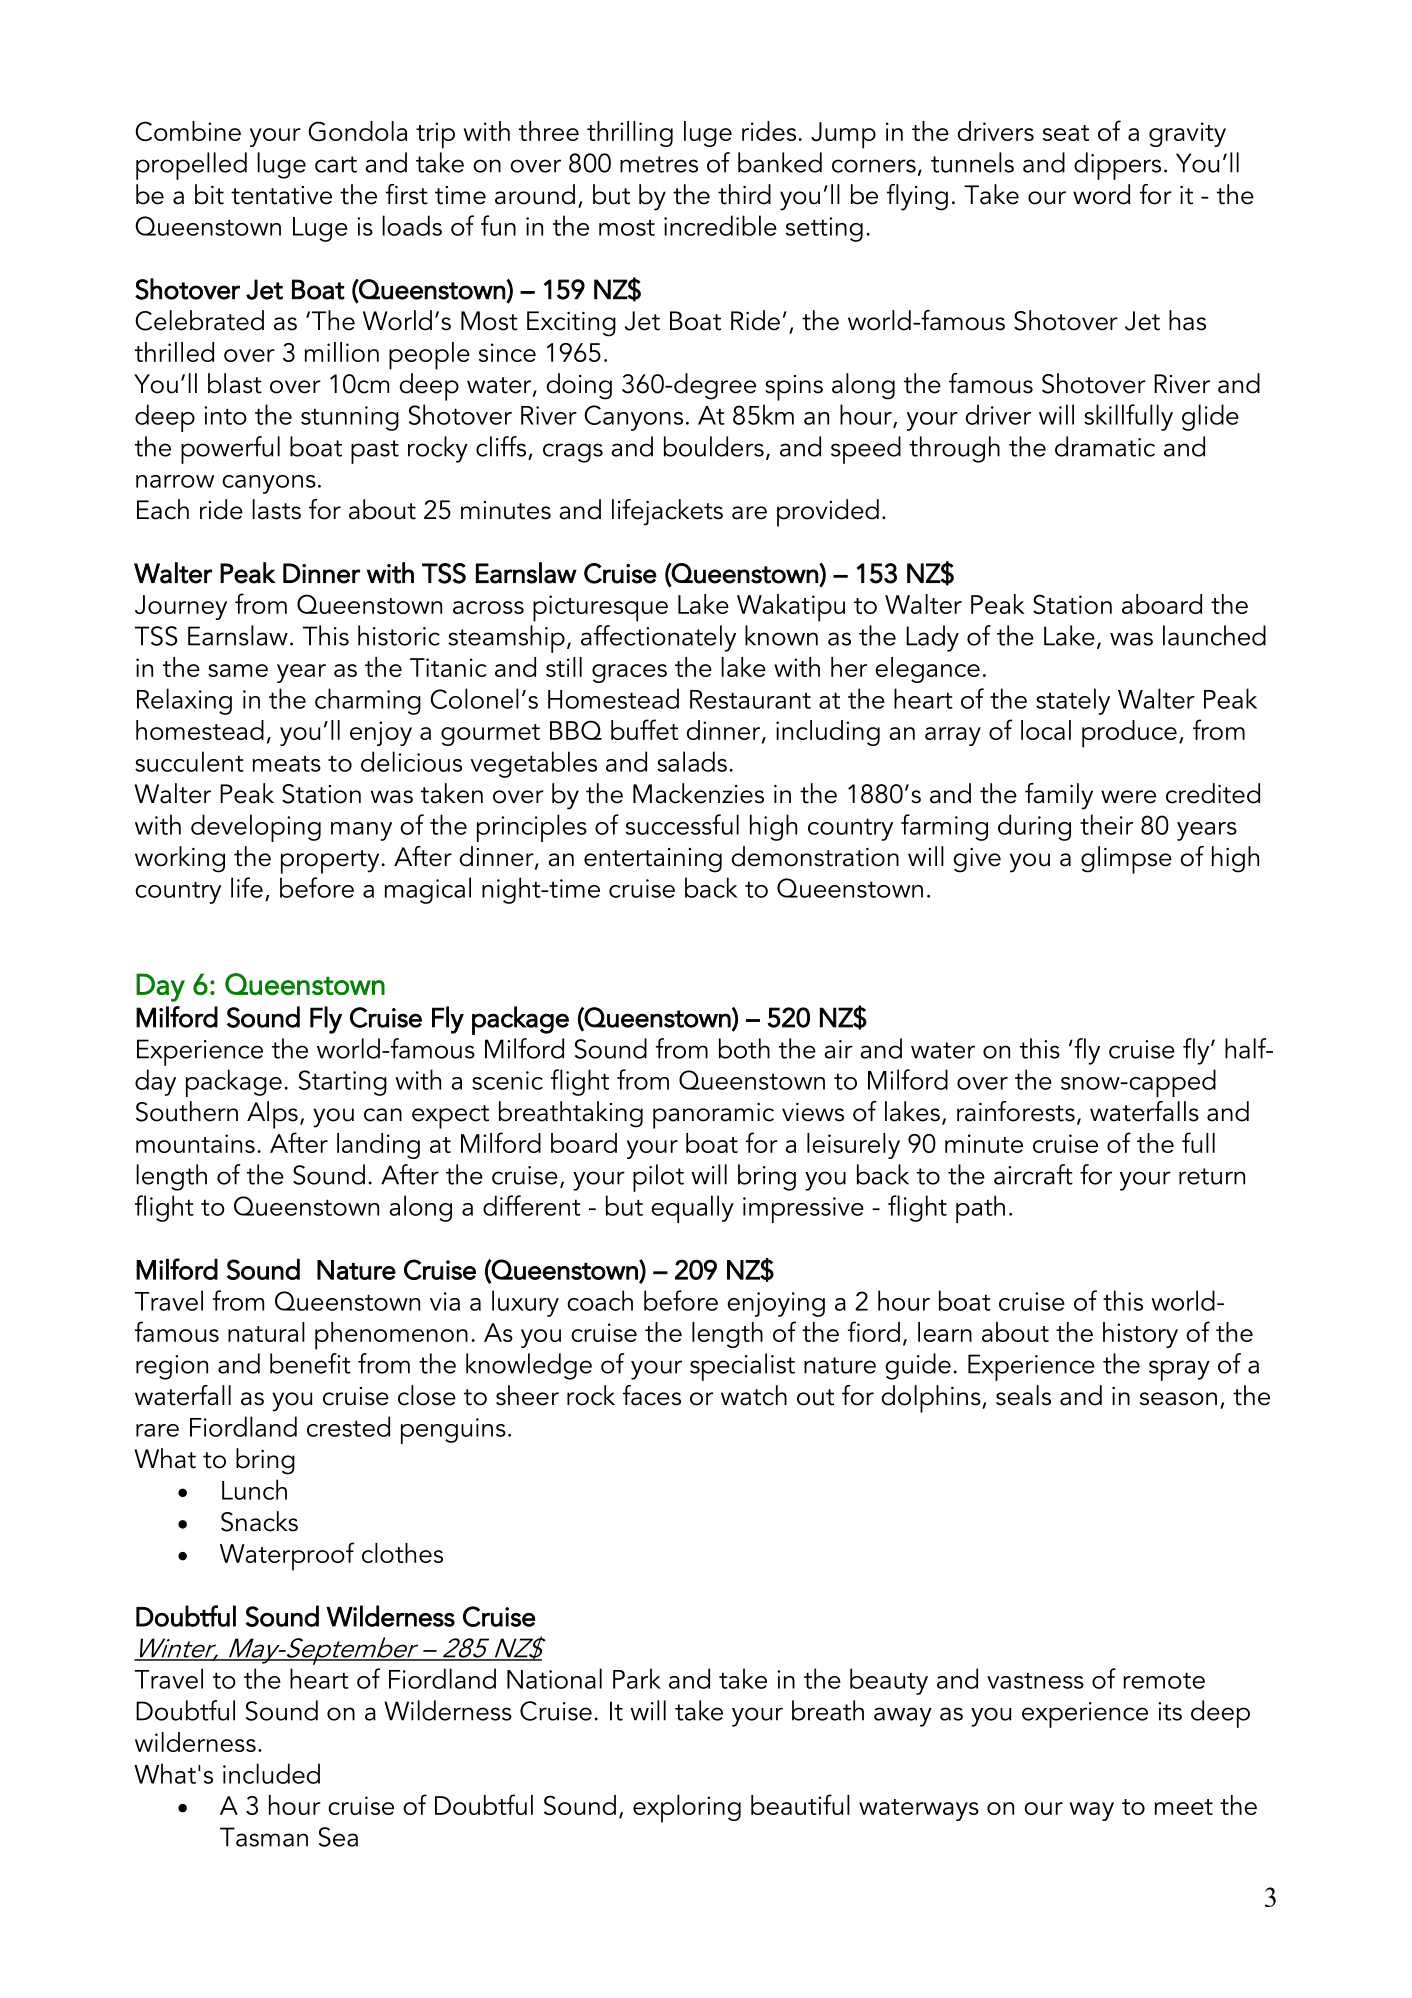  I want to click on tentative, so click(281, 195).
